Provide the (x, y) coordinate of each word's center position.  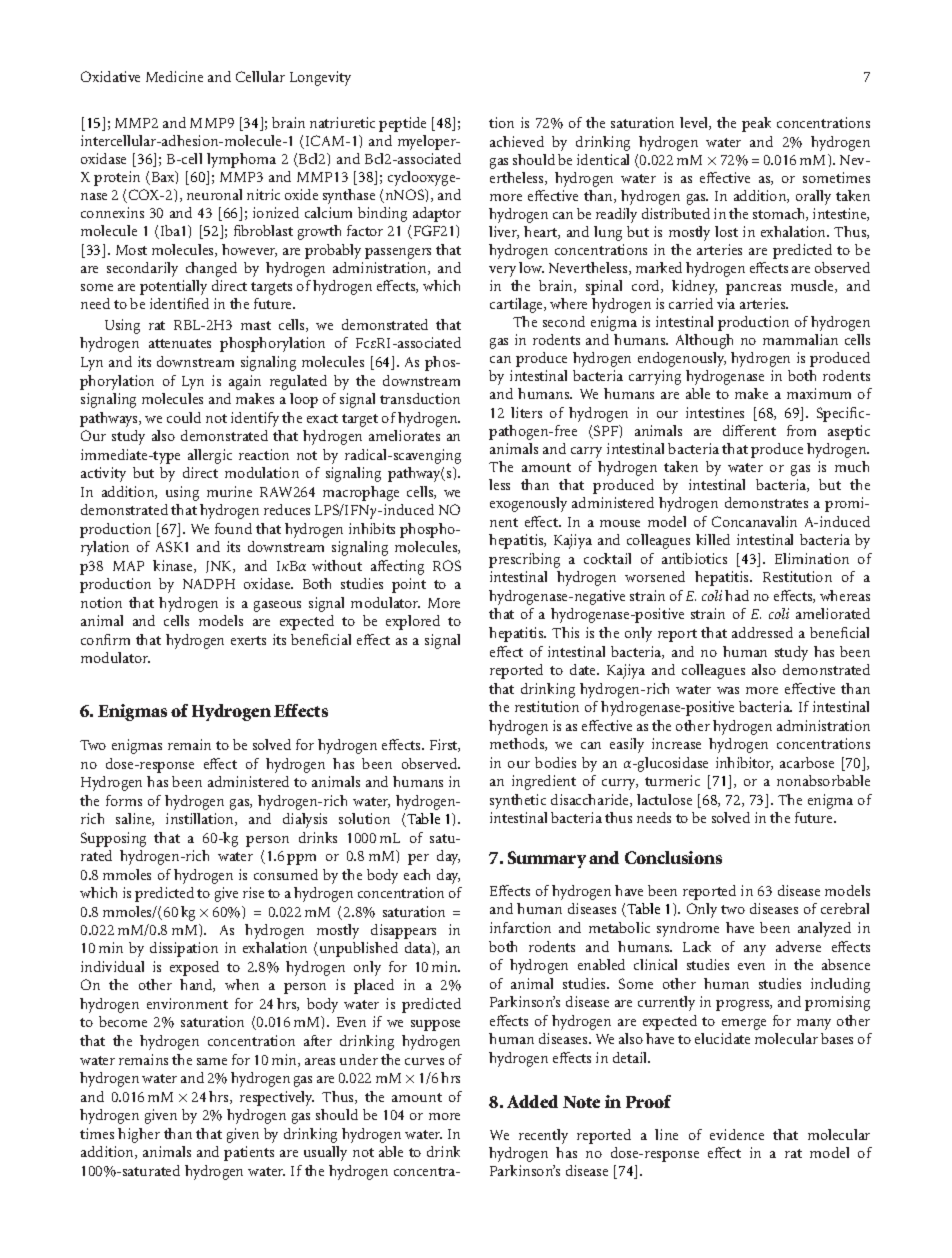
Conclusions (673, 857)
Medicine (174, 76)
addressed (762, 632)
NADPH (209, 584)
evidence (737, 1134)
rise (253, 892)
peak (756, 124)
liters (526, 412)
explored (413, 622)
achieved (517, 141)
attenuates (180, 343)
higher (139, 1135)
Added (532, 1101)
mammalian (800, 339)
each (417, 874)
